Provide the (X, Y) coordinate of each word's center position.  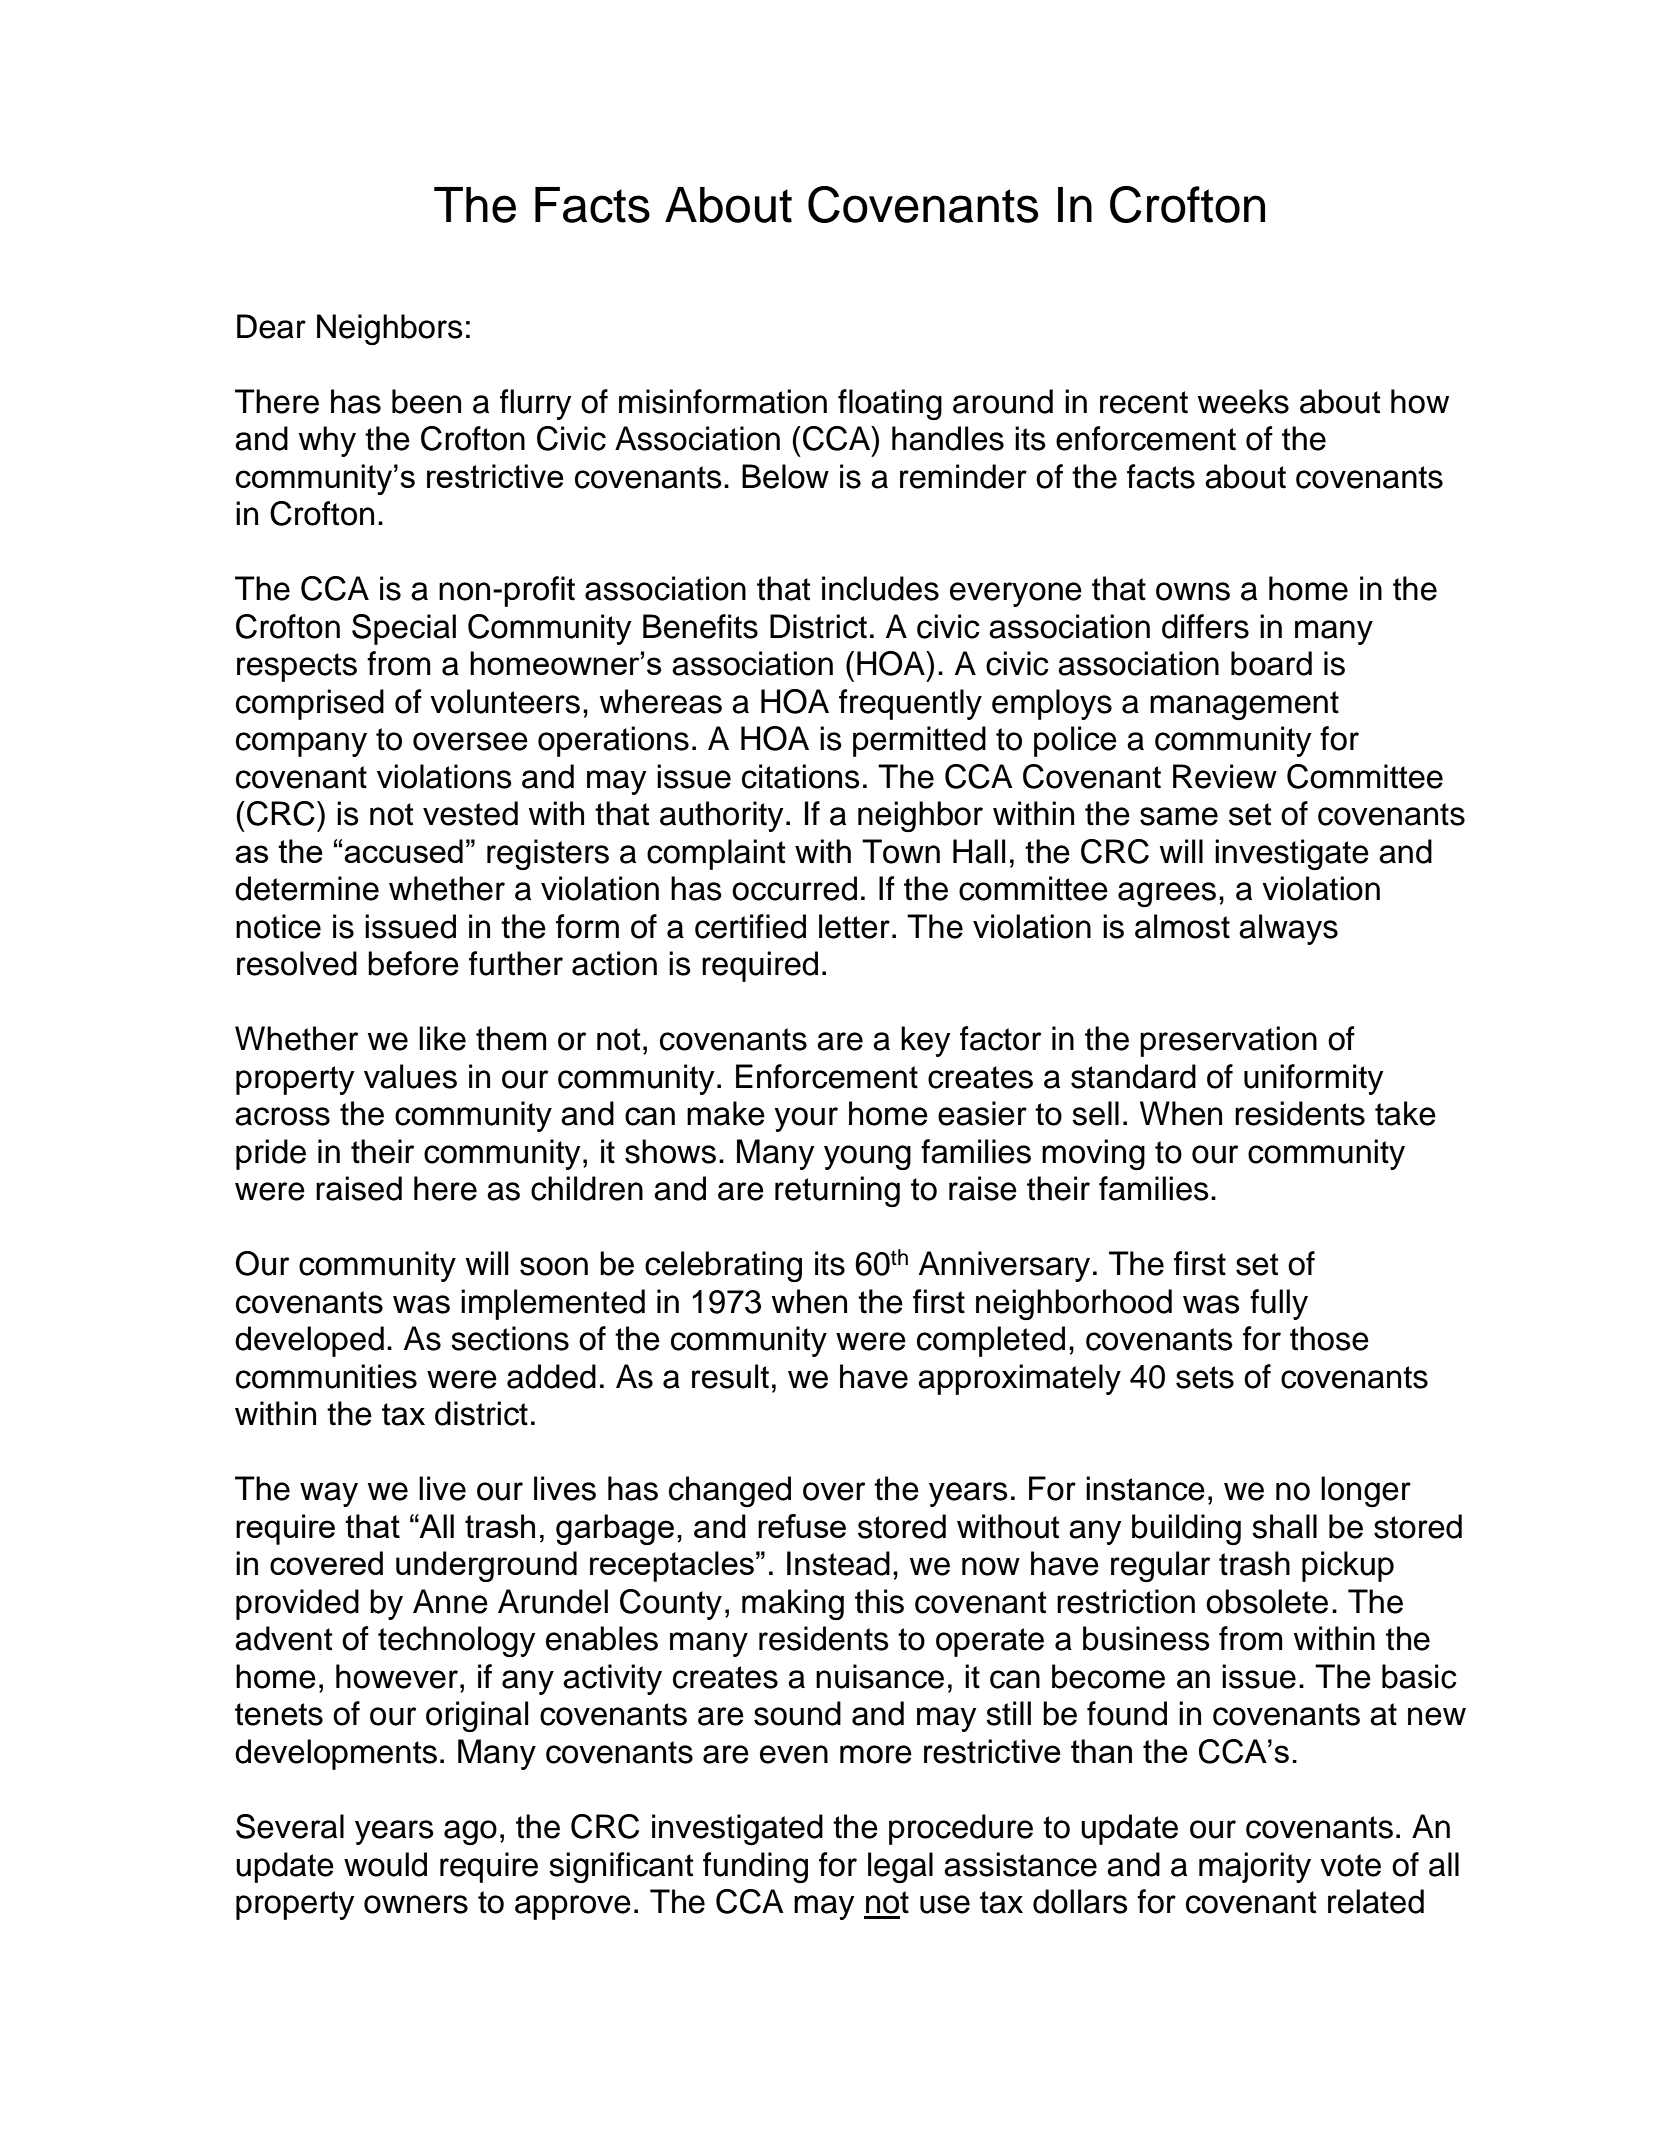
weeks (1243, 401)
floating (890, 404)
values (410, 1076)
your (806, 1119)
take (1405, 1113)
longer (1366, 1491)
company (301, 744)
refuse (802, 1526)
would (385, 1864)
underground (486, 1566)
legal (900, 1867)
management (1244, 705)
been (426, 401)
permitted (919, 741)
